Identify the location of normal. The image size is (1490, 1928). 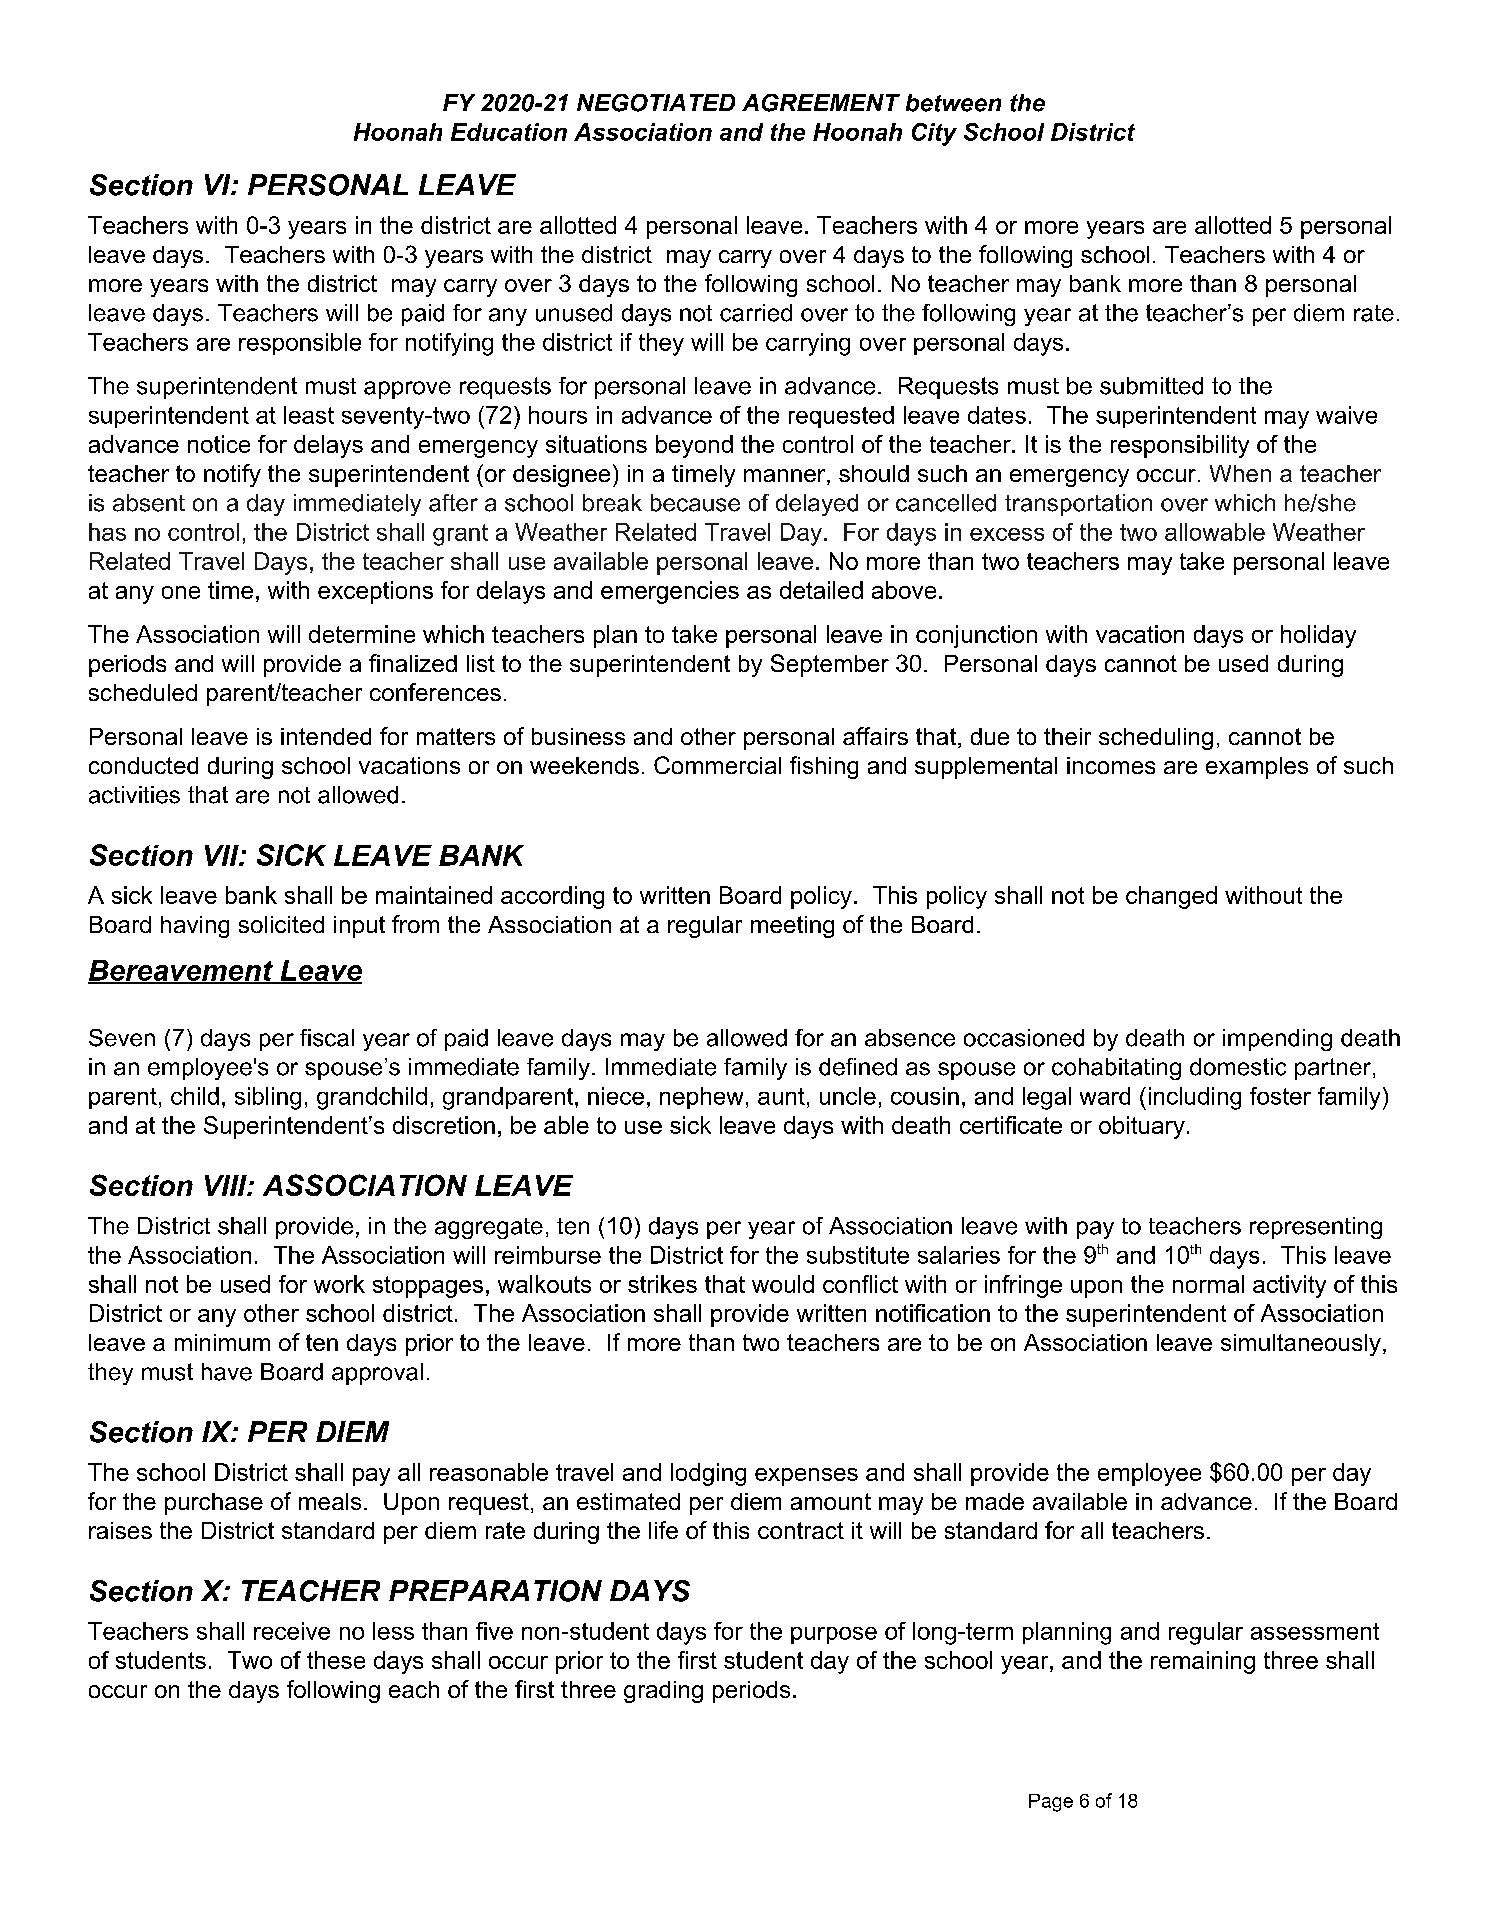
(1208, 1284).
